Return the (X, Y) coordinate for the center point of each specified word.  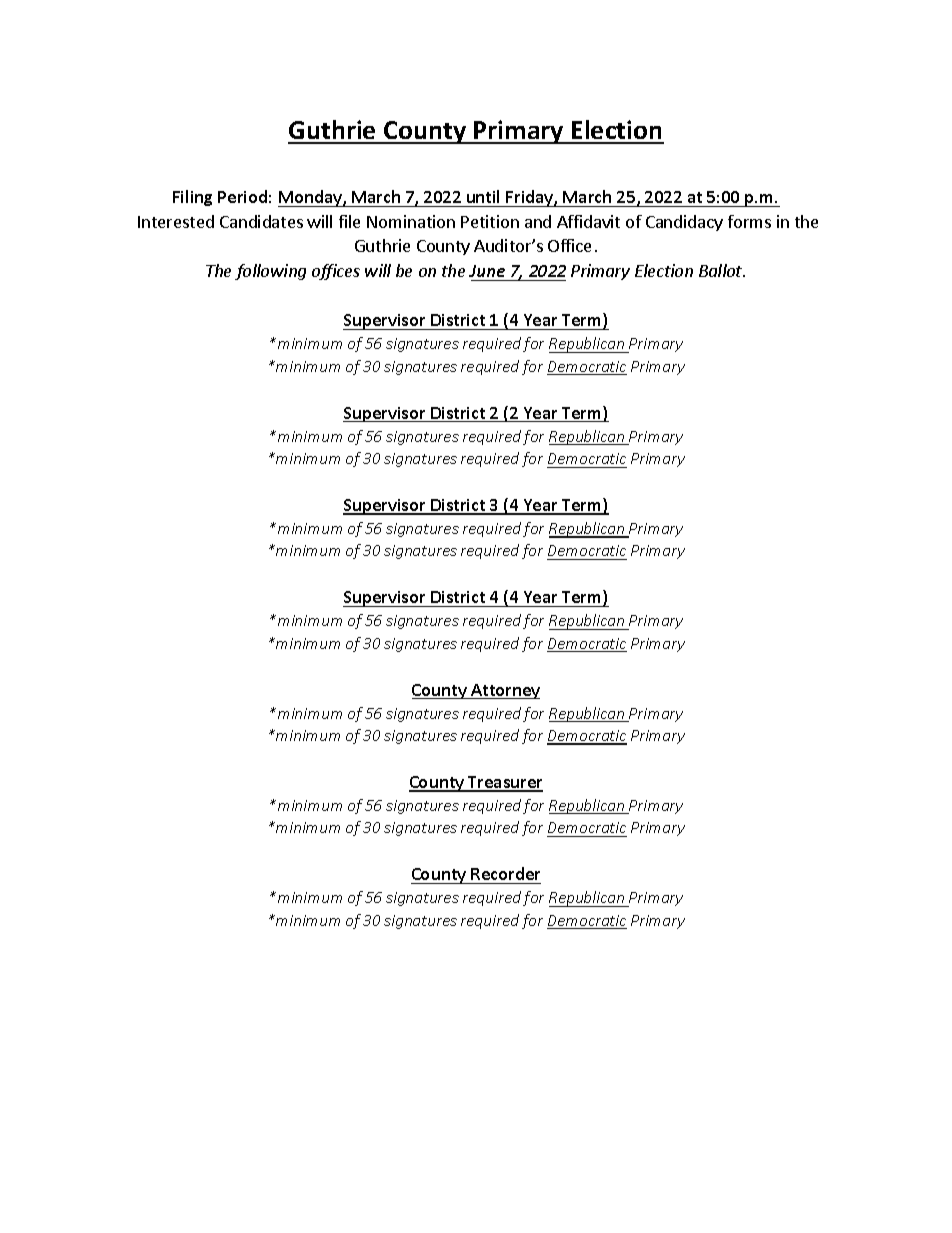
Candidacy (684, 223)
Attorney (504, 691)
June (487, 271)
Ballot (722, 270)
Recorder (505, 873)
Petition (490, 221)
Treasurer (504, 783)
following (270, 272)
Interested (176, 221)
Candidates (261, 221)
